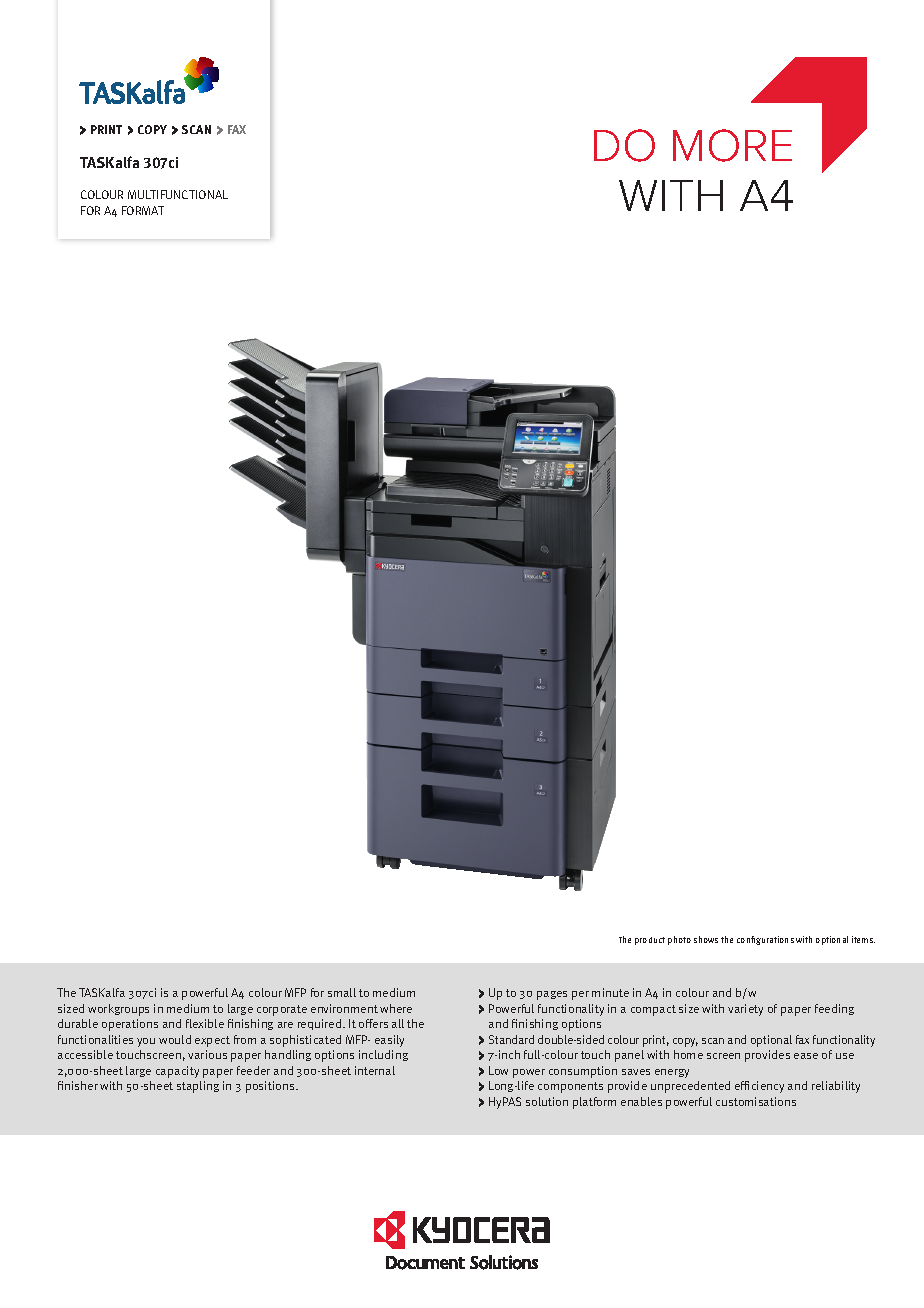 This screenshot has width=924, height=1308. I want to click on MORE, so click(732, 145).
